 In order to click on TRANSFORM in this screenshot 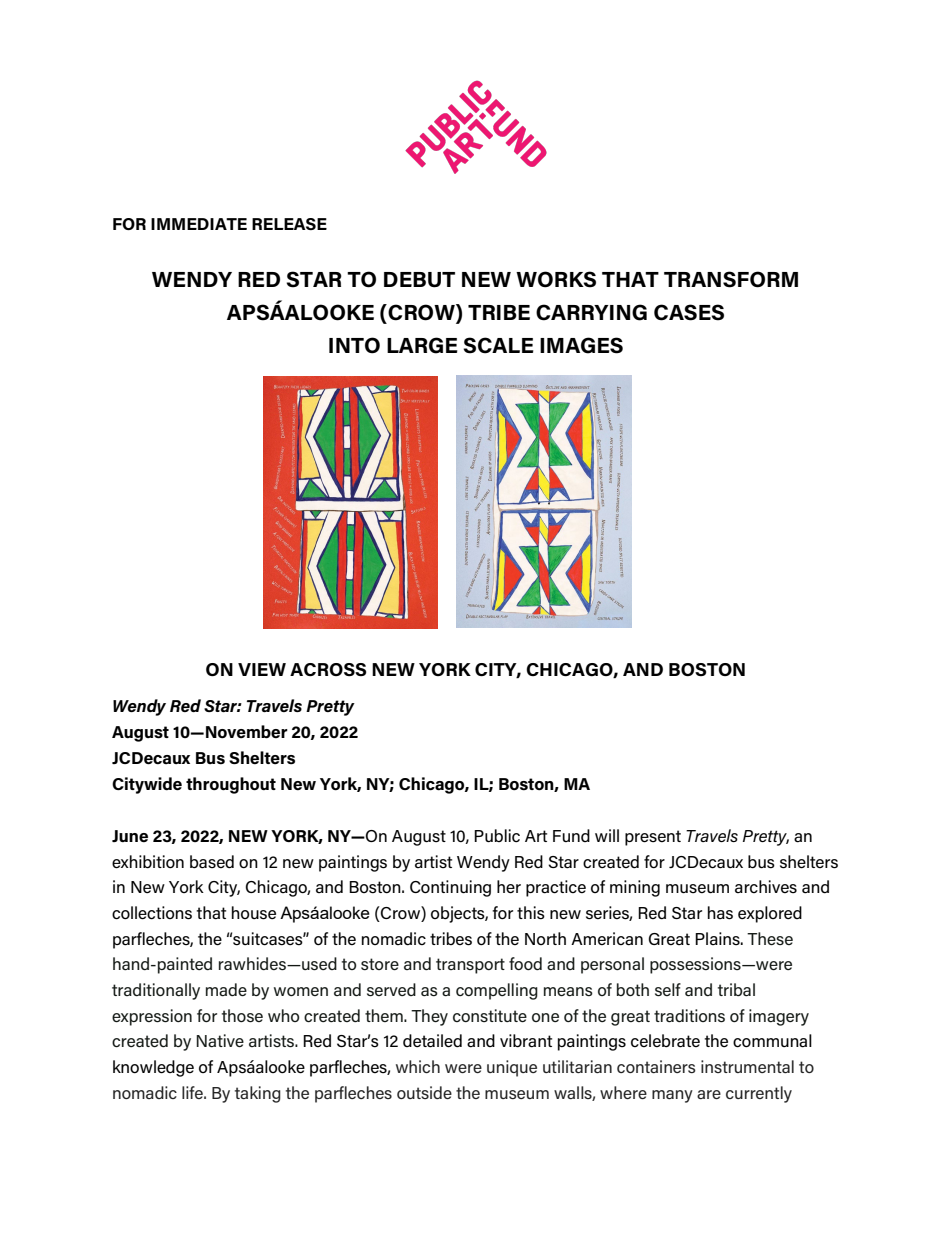, I will do `click(731, 279)`.
